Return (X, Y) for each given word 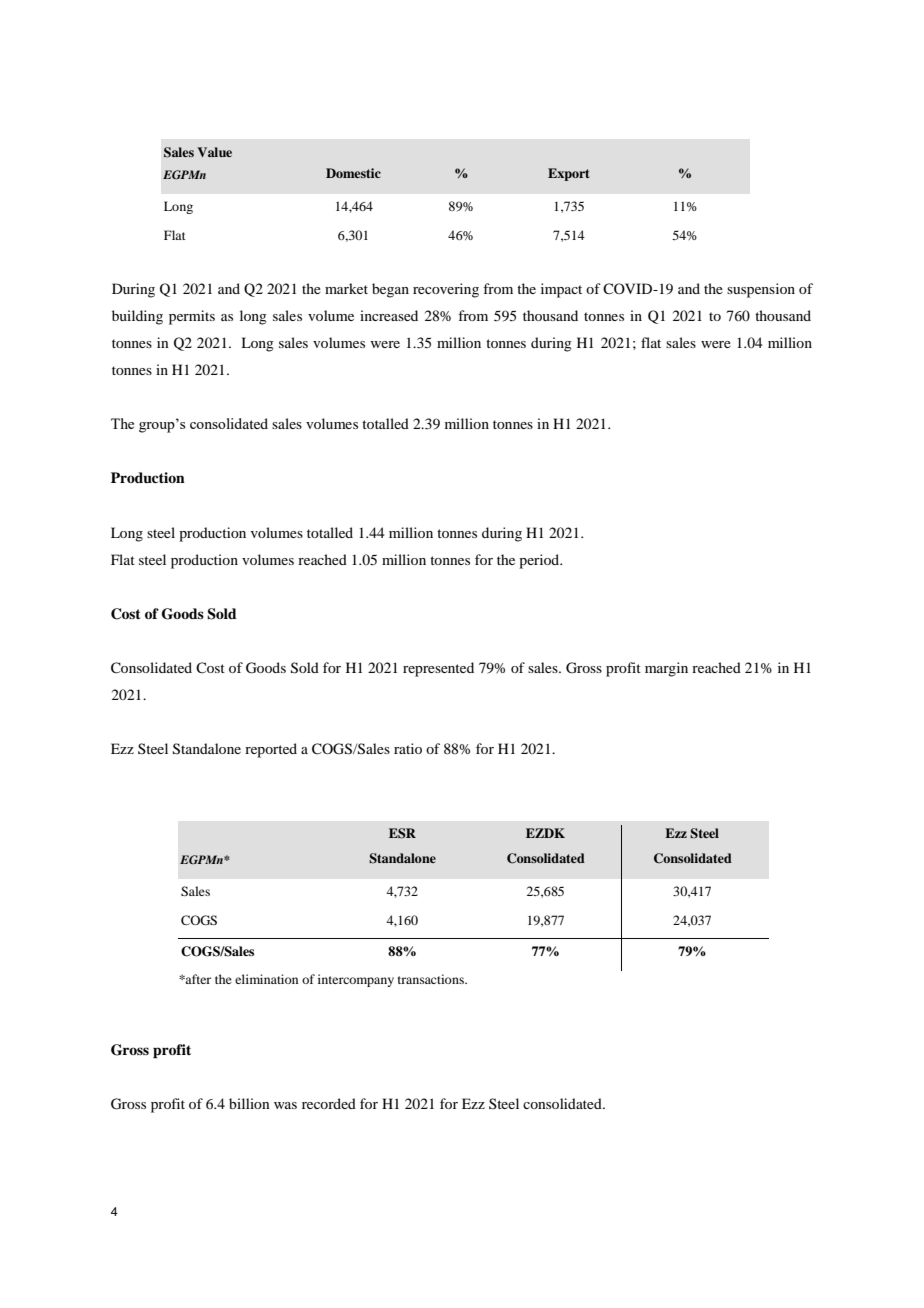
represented (438, 669)
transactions (432, 979)
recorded (329, 1103)
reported (271, 750)
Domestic (353, 173)
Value (214, 152)
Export (568, 174)
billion (249, 1103)
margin (666, 669)
